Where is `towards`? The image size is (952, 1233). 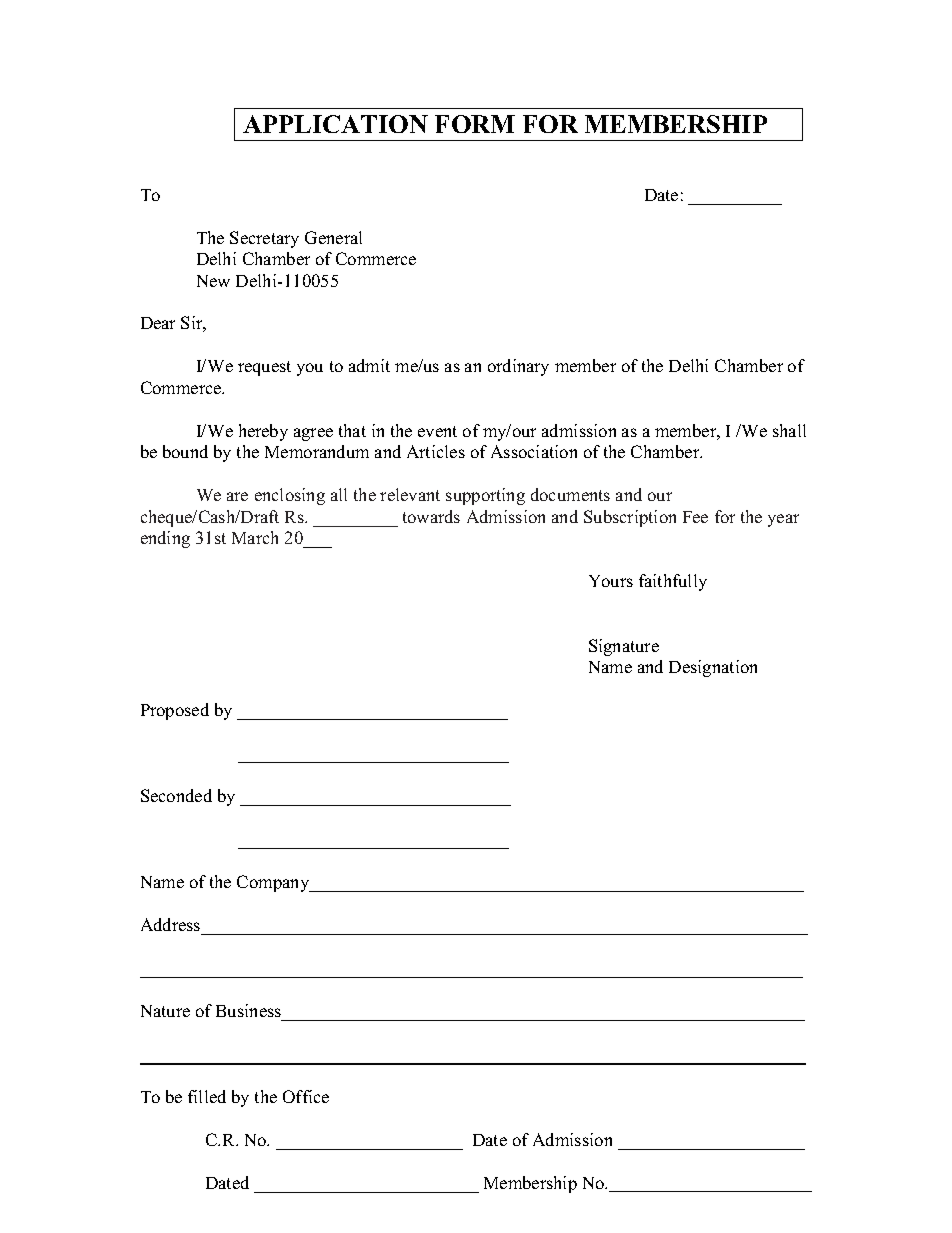 towards is located at coordinates (431, 516).
